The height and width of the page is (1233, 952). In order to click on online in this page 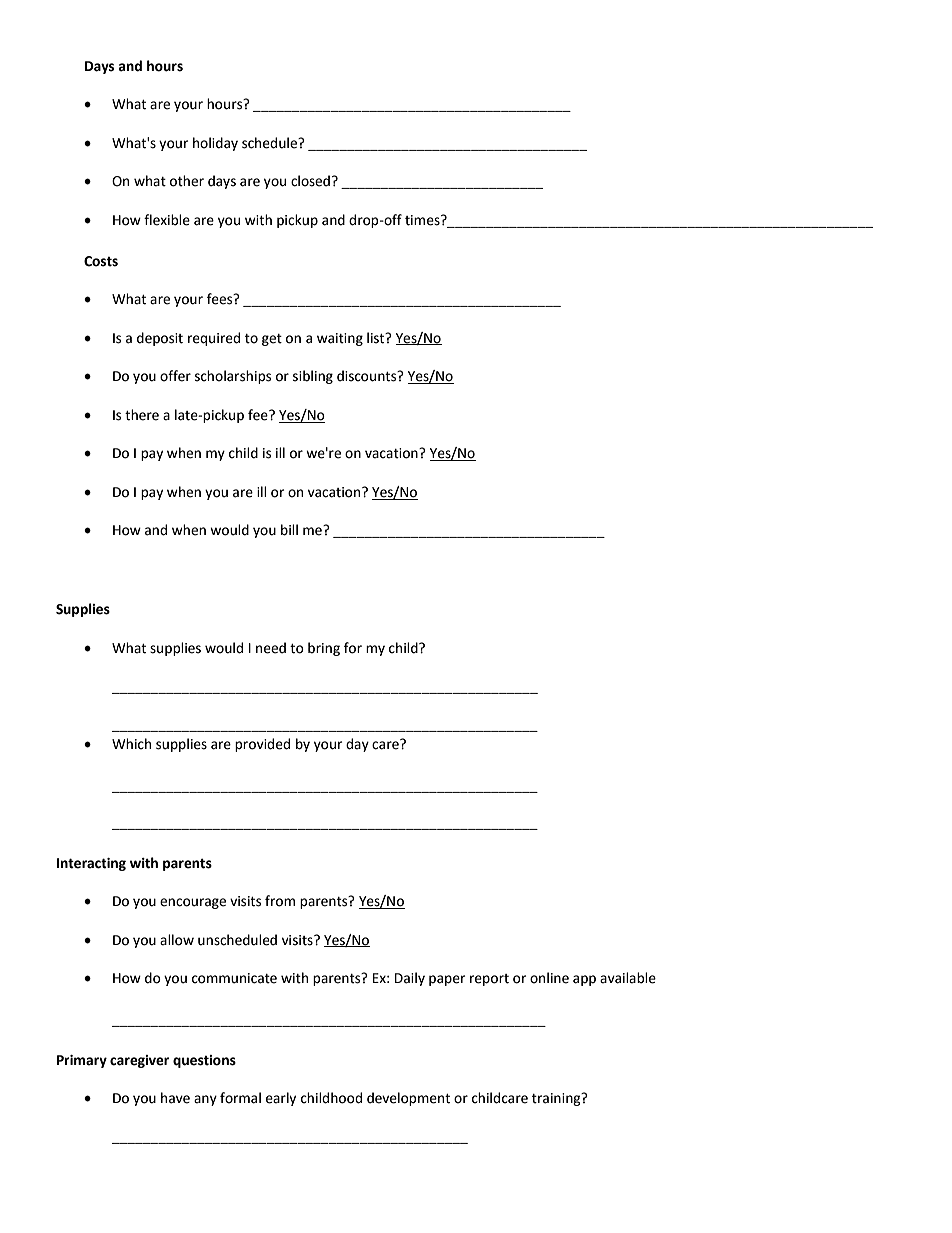, I will do `click(549, 978)`.
